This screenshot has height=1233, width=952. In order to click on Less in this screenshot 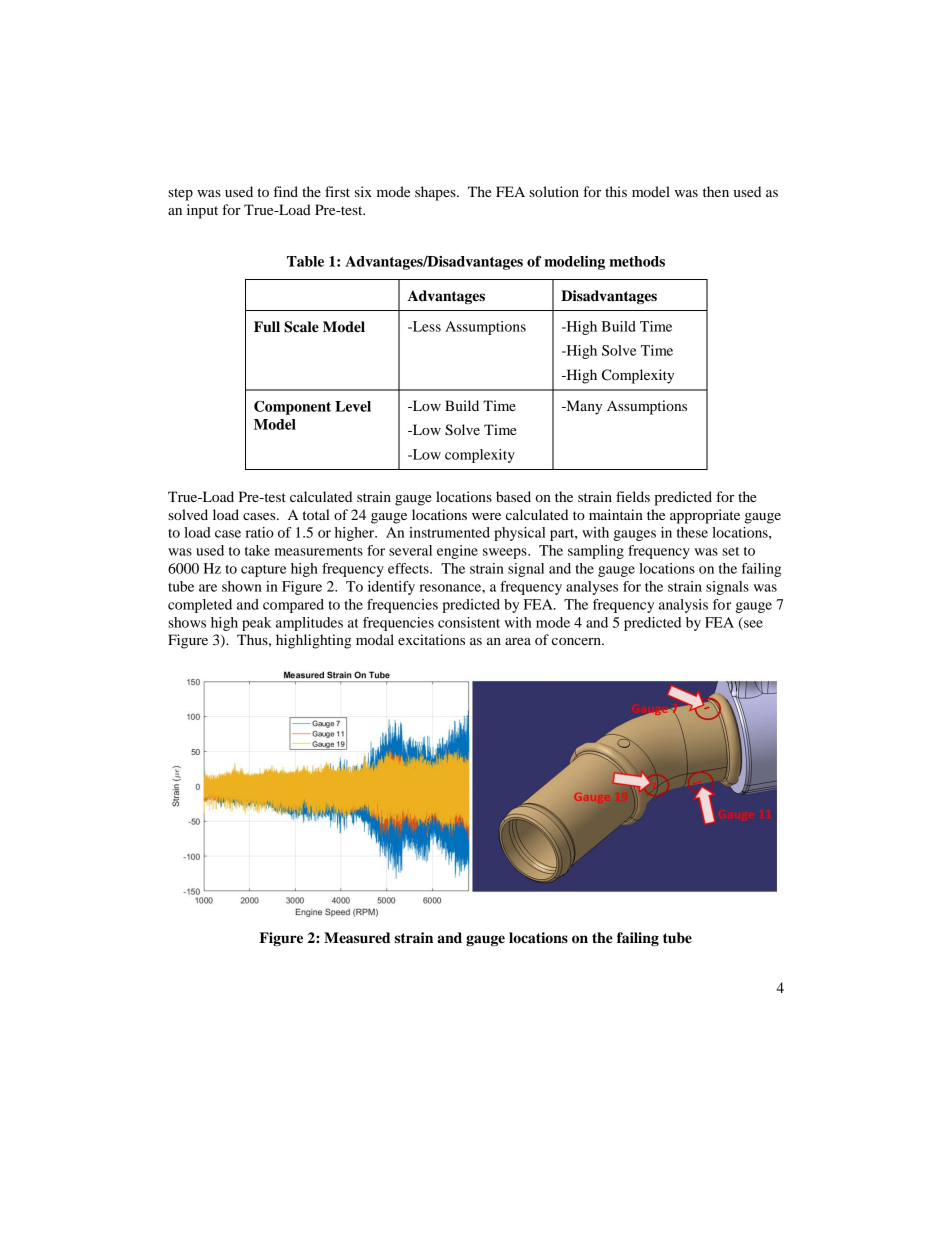, I will do `click(426, 326)`.
